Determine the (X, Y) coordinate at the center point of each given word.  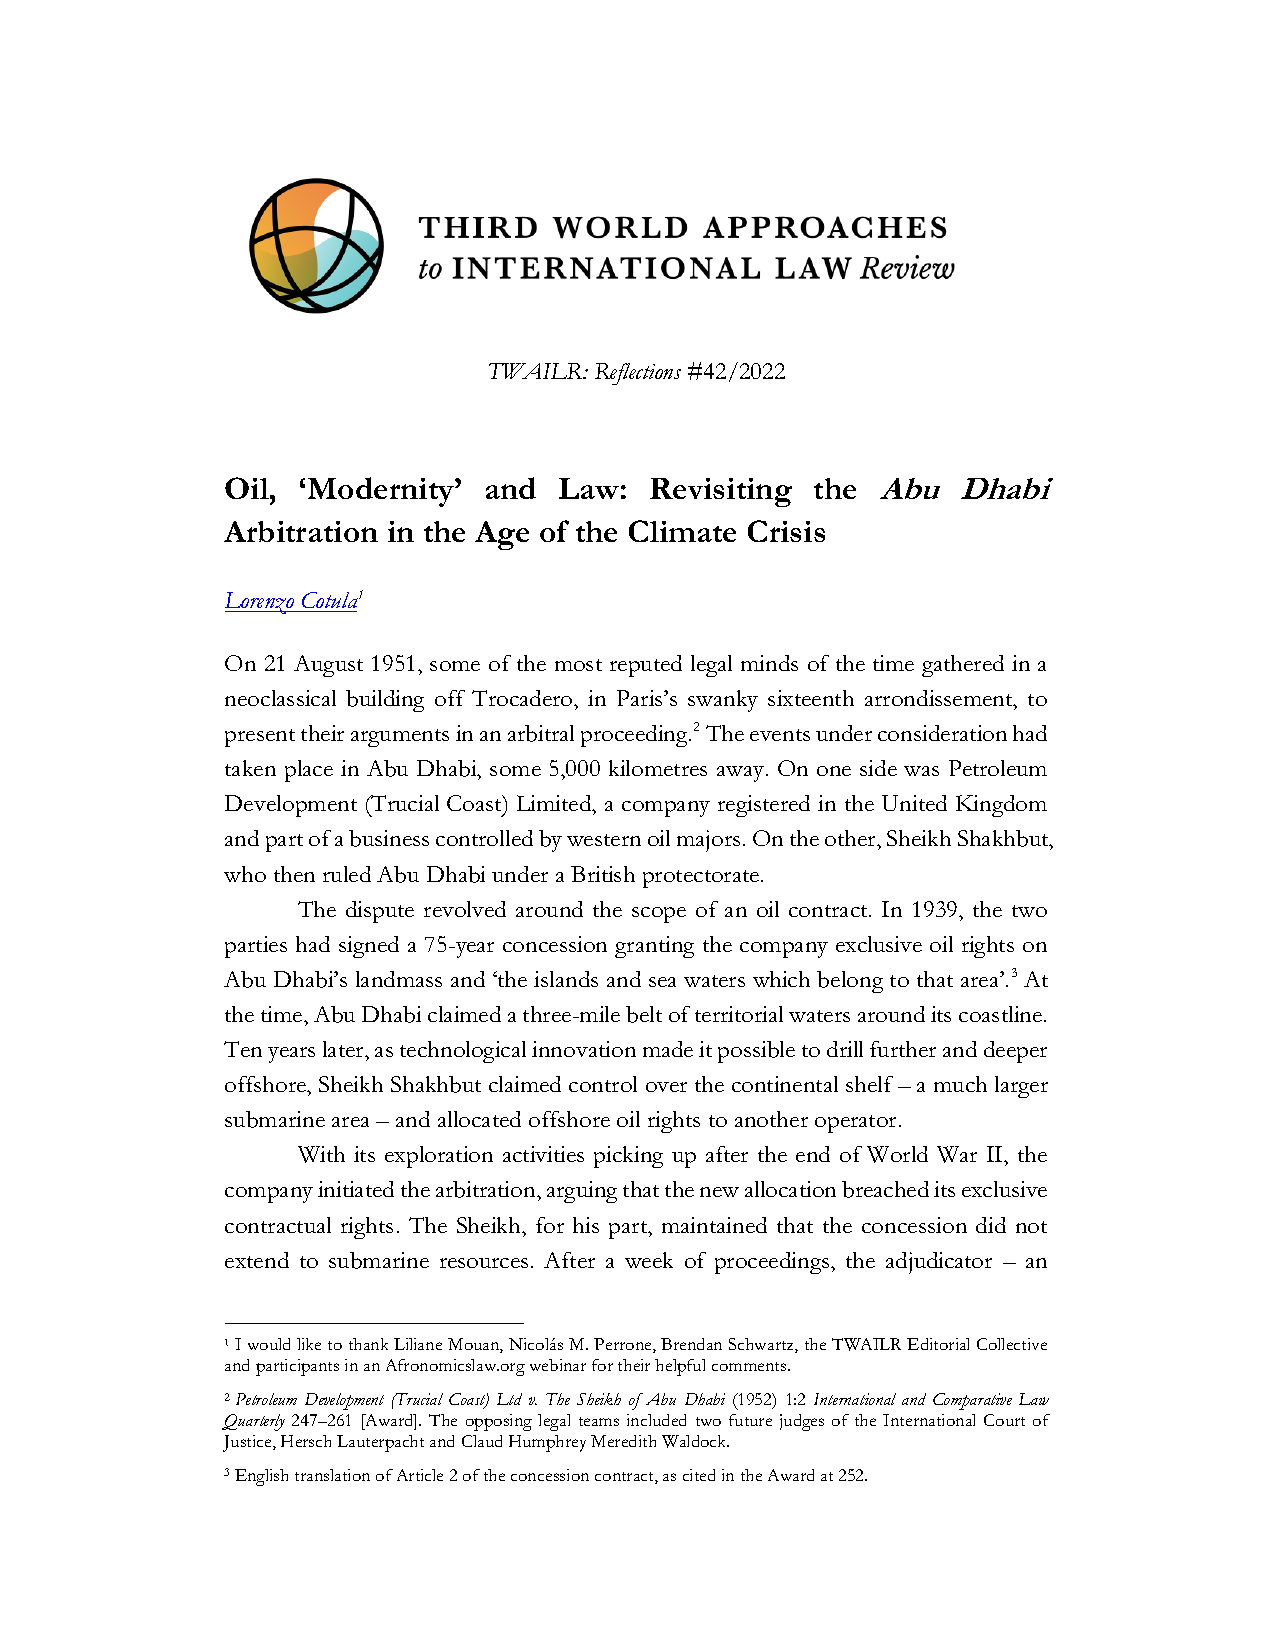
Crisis (786, 531)
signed (369, 947)
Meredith (623, 1441)
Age (502, 535)
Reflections (638, 374)
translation (332, 1475)
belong (850, 982)
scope (659, 915)
